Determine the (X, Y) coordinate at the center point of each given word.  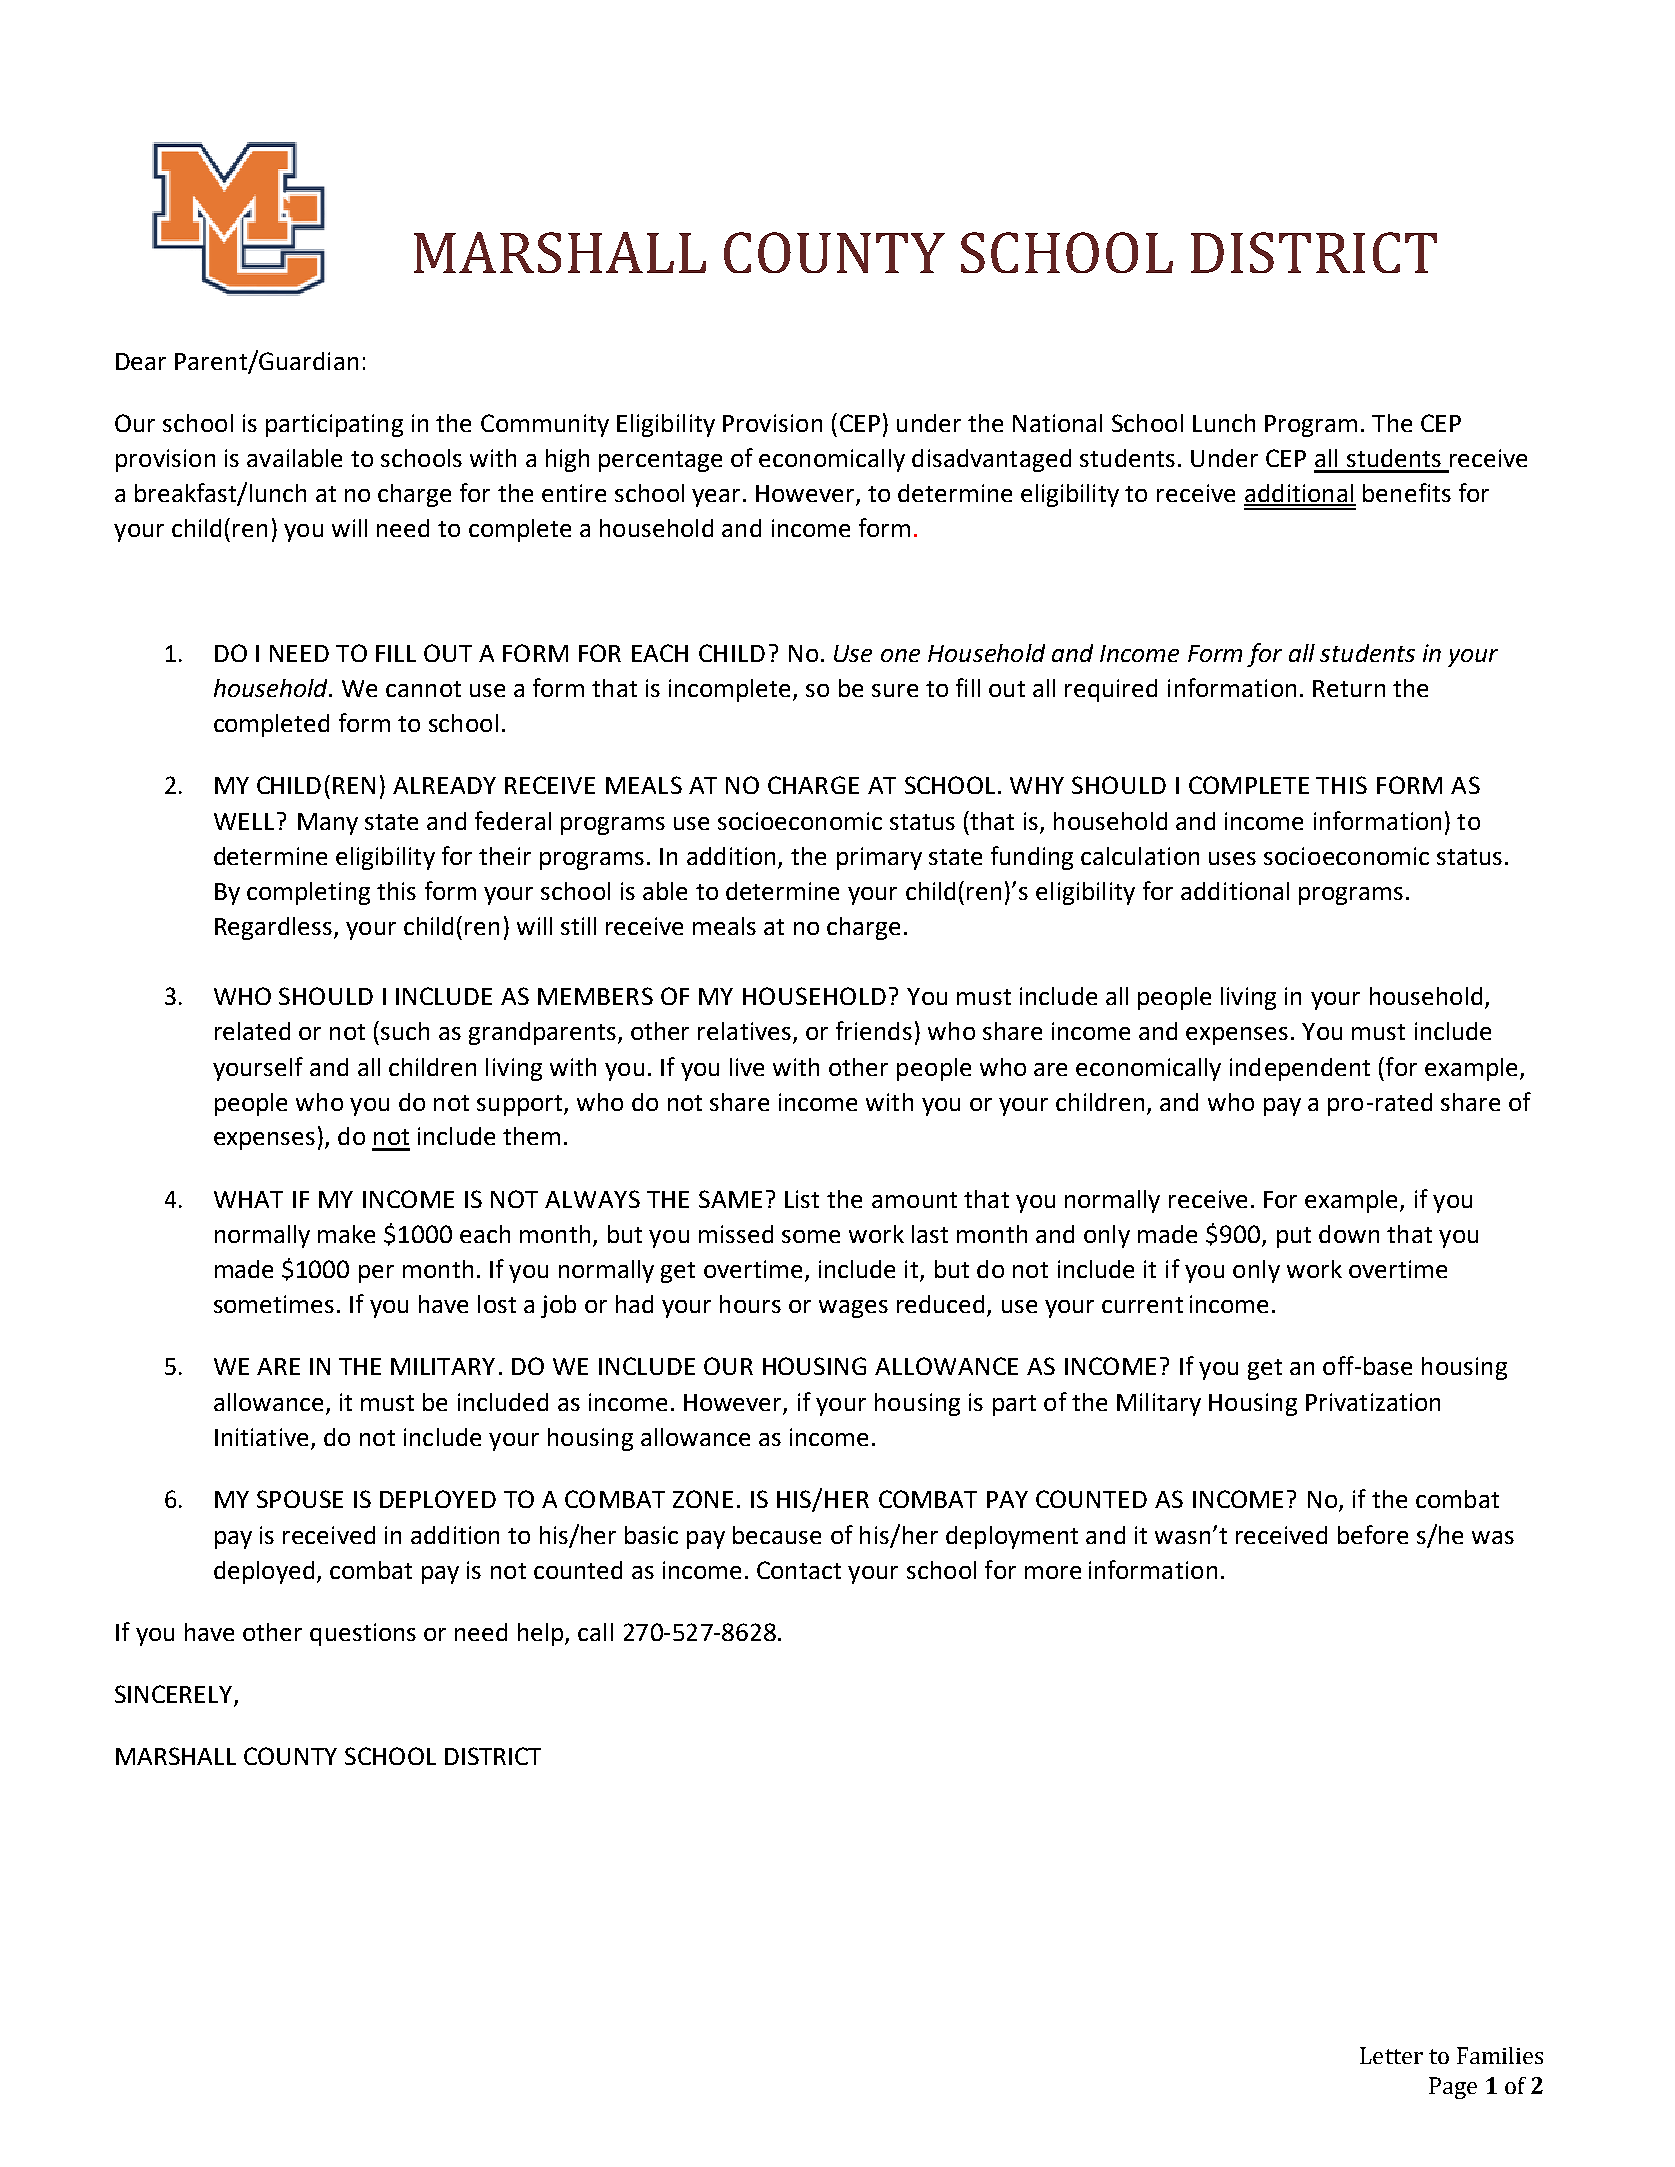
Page (1453, 2088)
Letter (1391, 2055)
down (1349, 1234)
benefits (1407, 492)
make (346, 1234)
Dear (141, 361)
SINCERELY (175, 1695)
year (716, 498)
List (802, 1199)
